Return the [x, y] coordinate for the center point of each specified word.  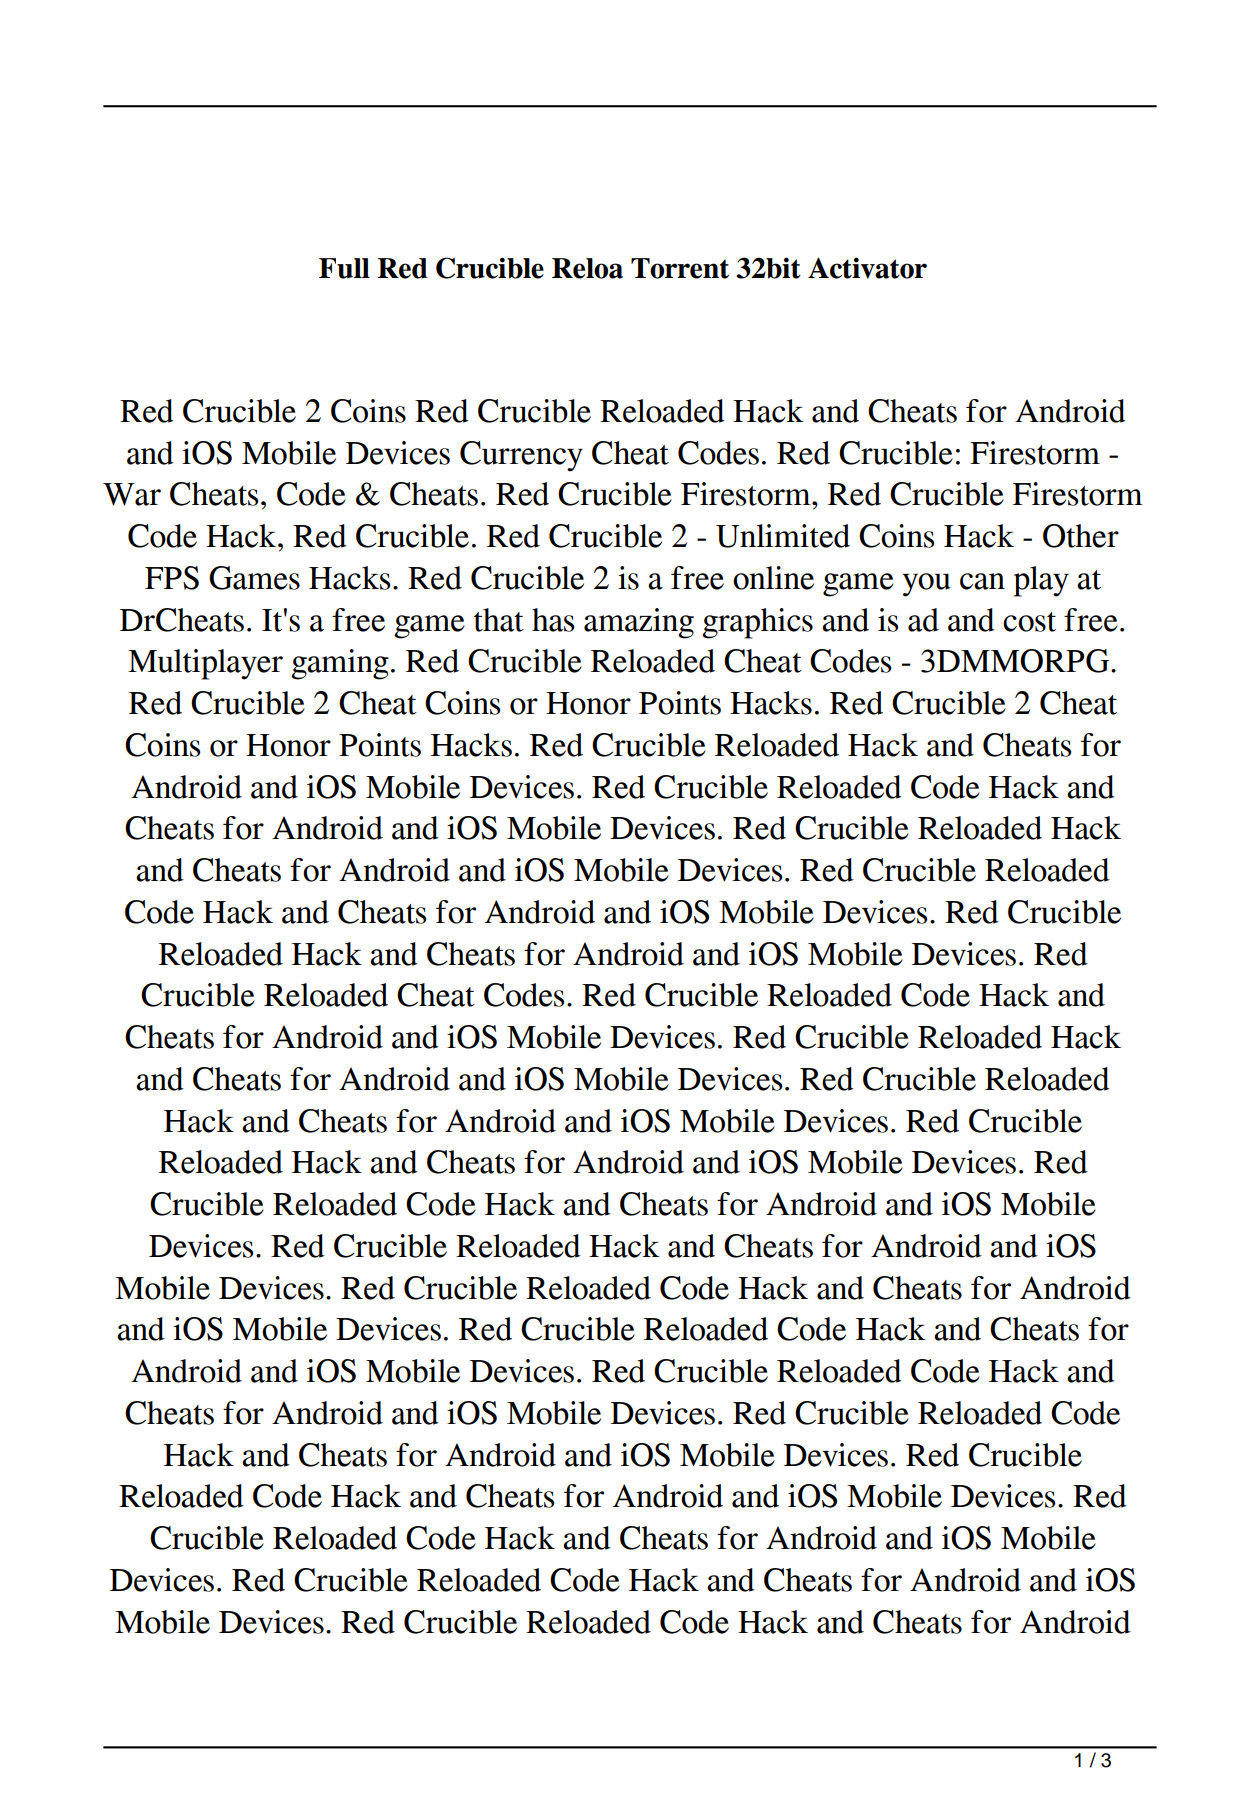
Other [1081, 536]
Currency [521, 456]
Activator [867, 268]
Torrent [680, 268]
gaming [340, 664]
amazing [639, 623]
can [982, 581]
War [132, 494]
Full [344, 268]
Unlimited [783, 536]
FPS [172, 578]
